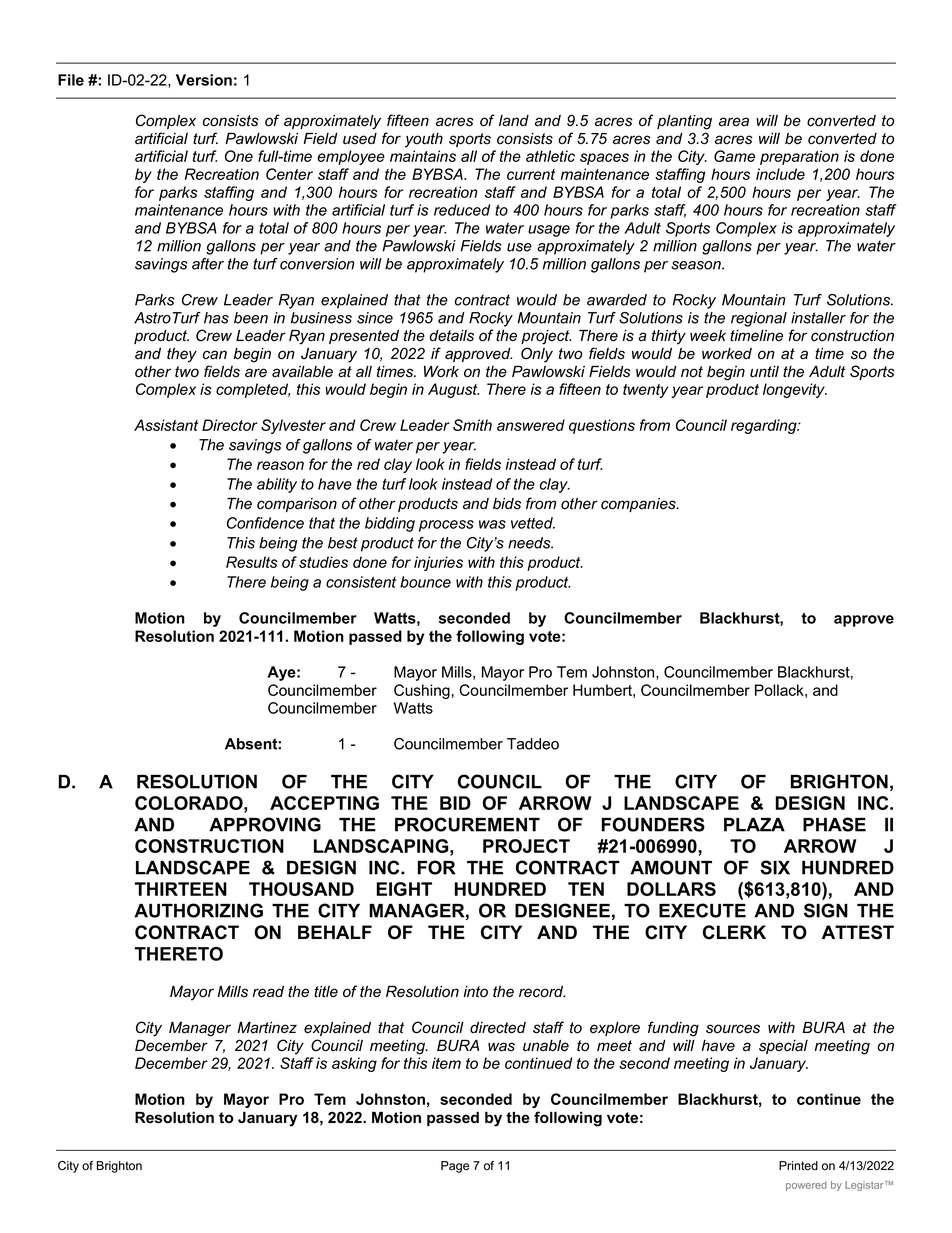 Image resolution: width=952 pixels, height=1233 pixels. I want to click on youth, so click(424, 140).
